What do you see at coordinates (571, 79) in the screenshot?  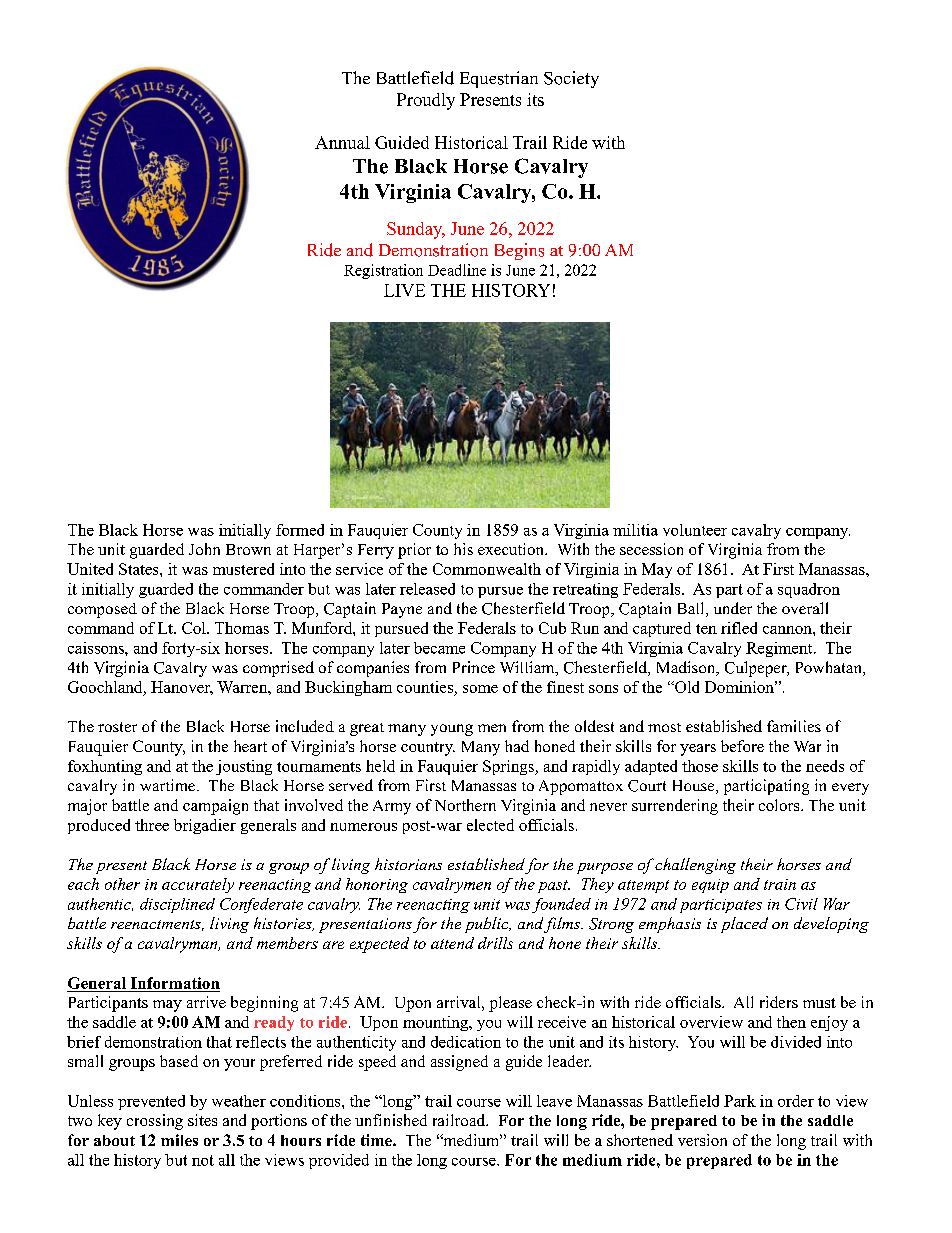 I see `Society` at bounding box center [571, 79].
